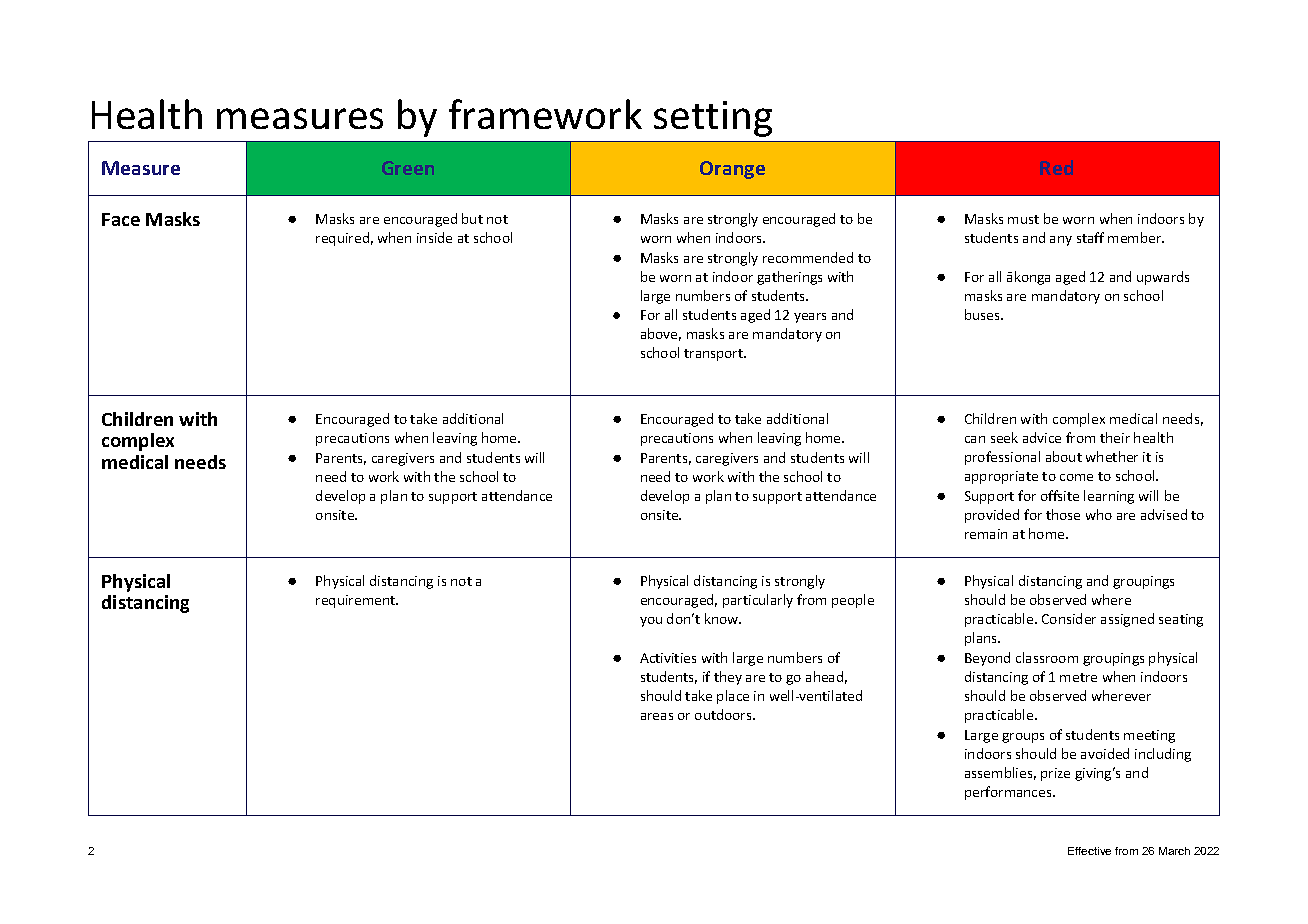 The width and height of the screenshot is (1308, 924). Describe the element at coordinates (651, 622) in the screenshot. I see `you` at that location.
